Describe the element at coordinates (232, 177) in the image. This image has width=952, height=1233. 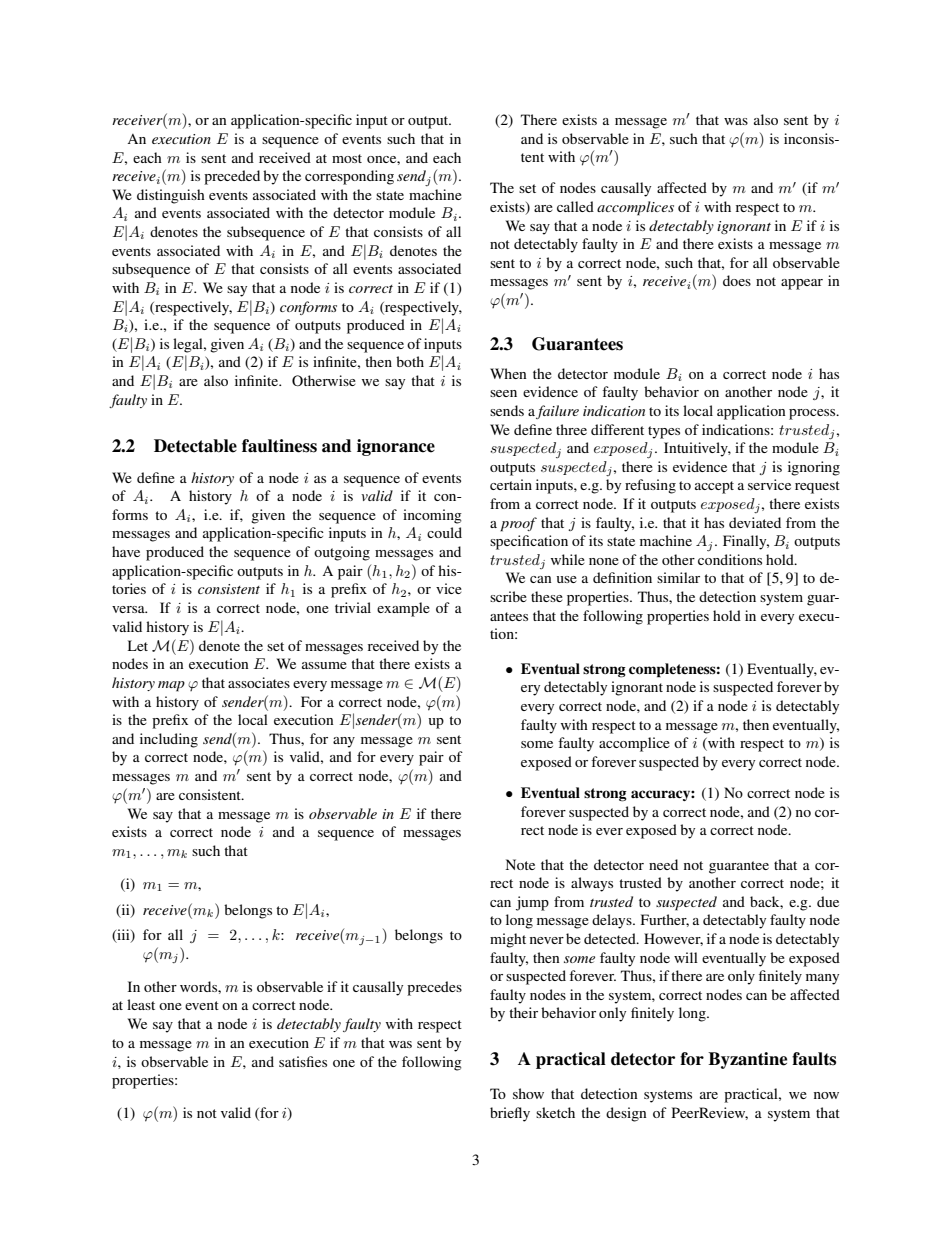
I see `preceded` at that location.
